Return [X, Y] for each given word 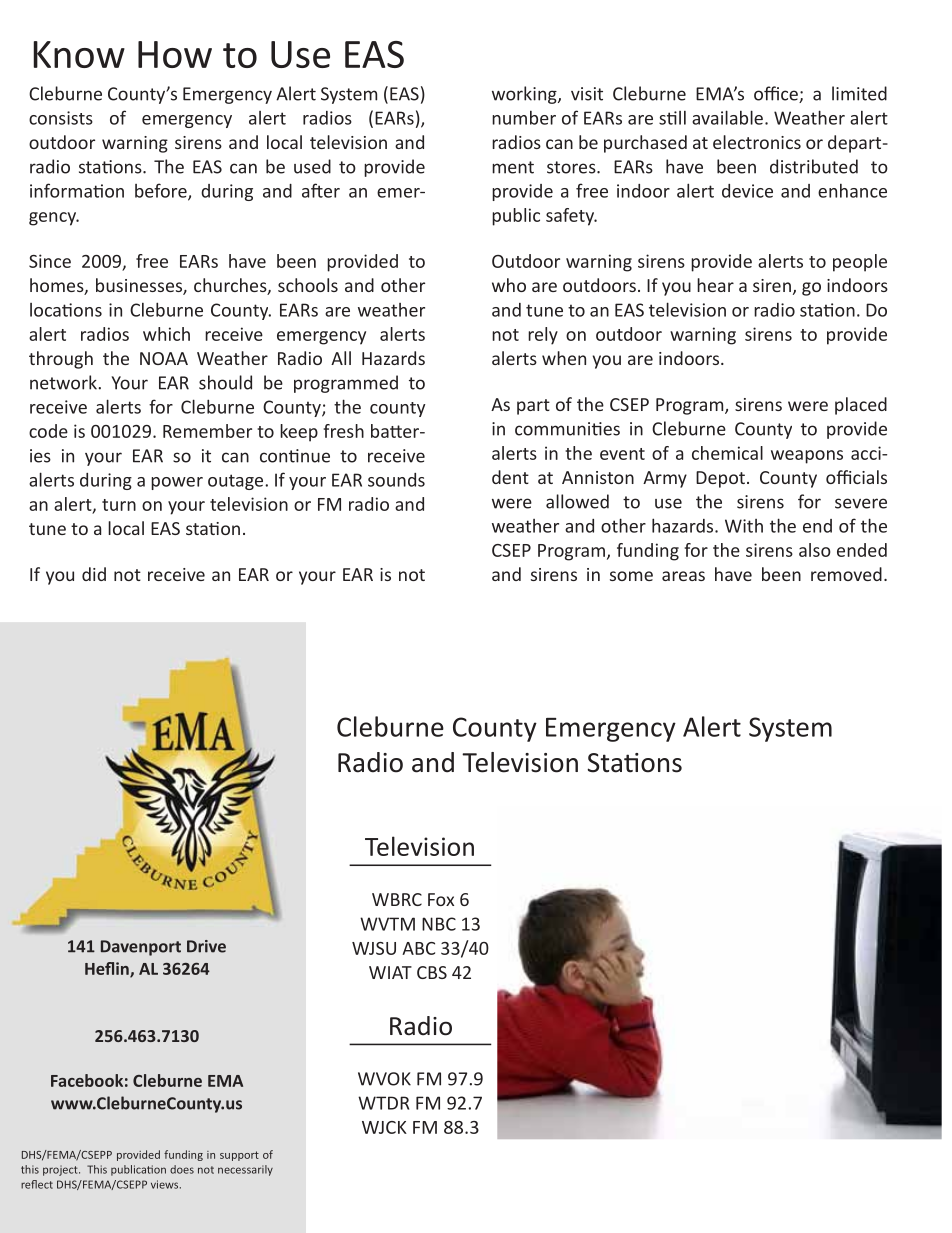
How [175, 54]
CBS [432, 972]
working [525, 95]
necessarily [245, 1170]
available [727, 117]
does [182, 1169]
